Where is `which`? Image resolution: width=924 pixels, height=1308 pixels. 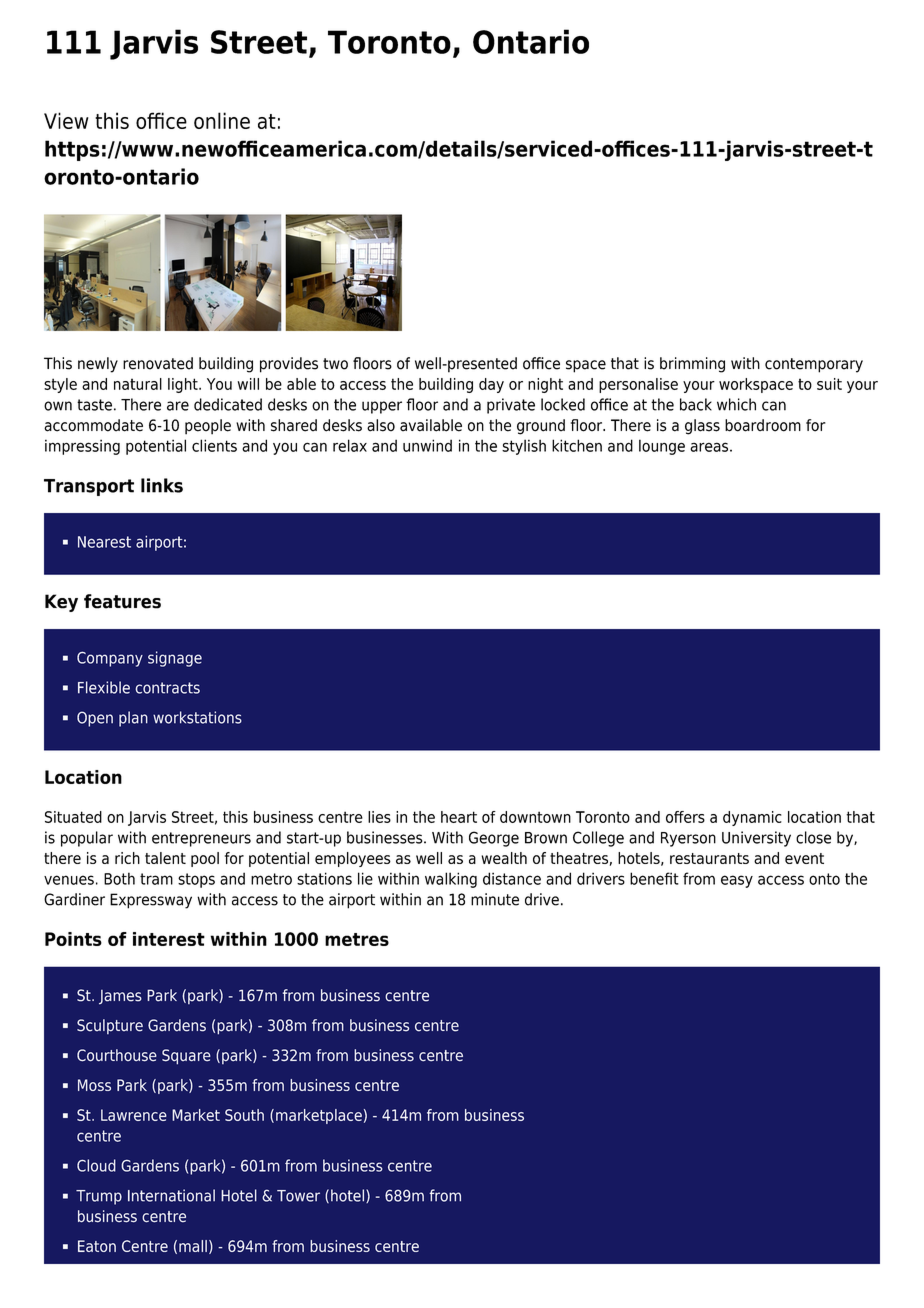 which is located at coordinates (736, 404).
